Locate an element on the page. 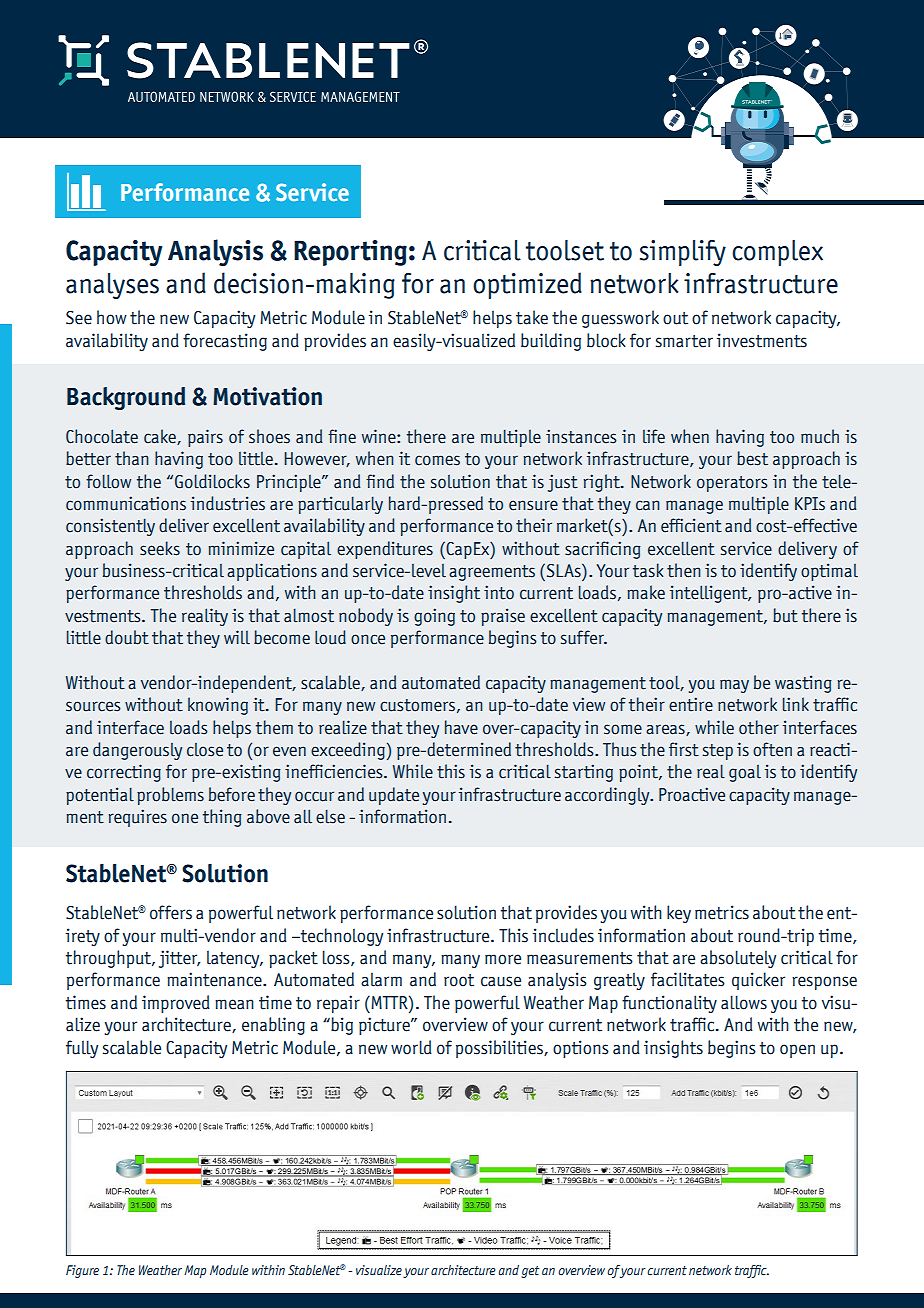  expenditures is located at coordinates (385, 550).
